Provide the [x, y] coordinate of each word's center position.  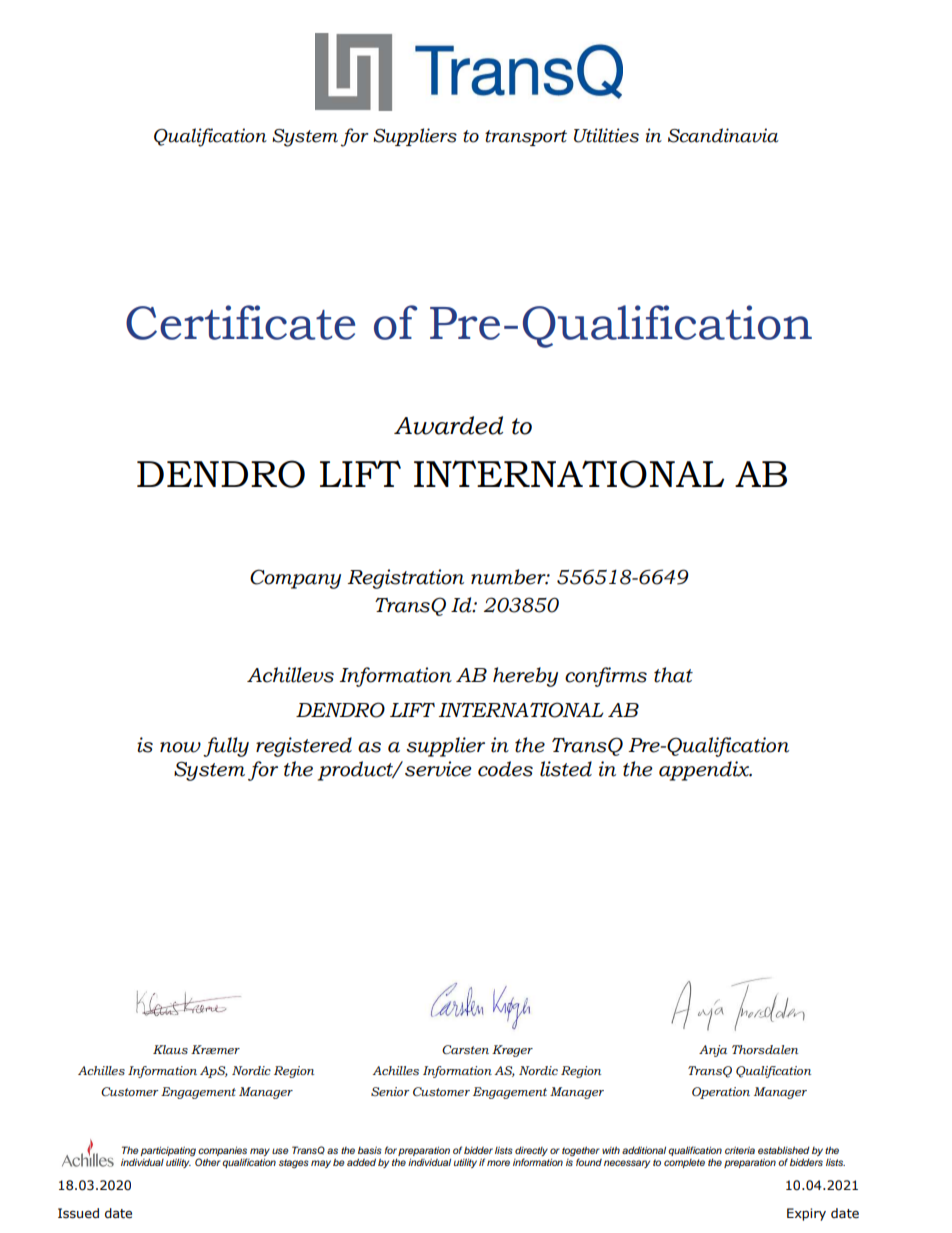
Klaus [170, 1049]
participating [168, 1152]
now [180, 747]
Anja [713, 1051]
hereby [525, 677]
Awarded [448, 425]
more [498, 1163]
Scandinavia [723, 135]
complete [684, 1163]
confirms [606, 677]
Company [295, 579]
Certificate [240, 322]
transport [526, 138]
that [673, 675]
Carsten [465, 1049]
